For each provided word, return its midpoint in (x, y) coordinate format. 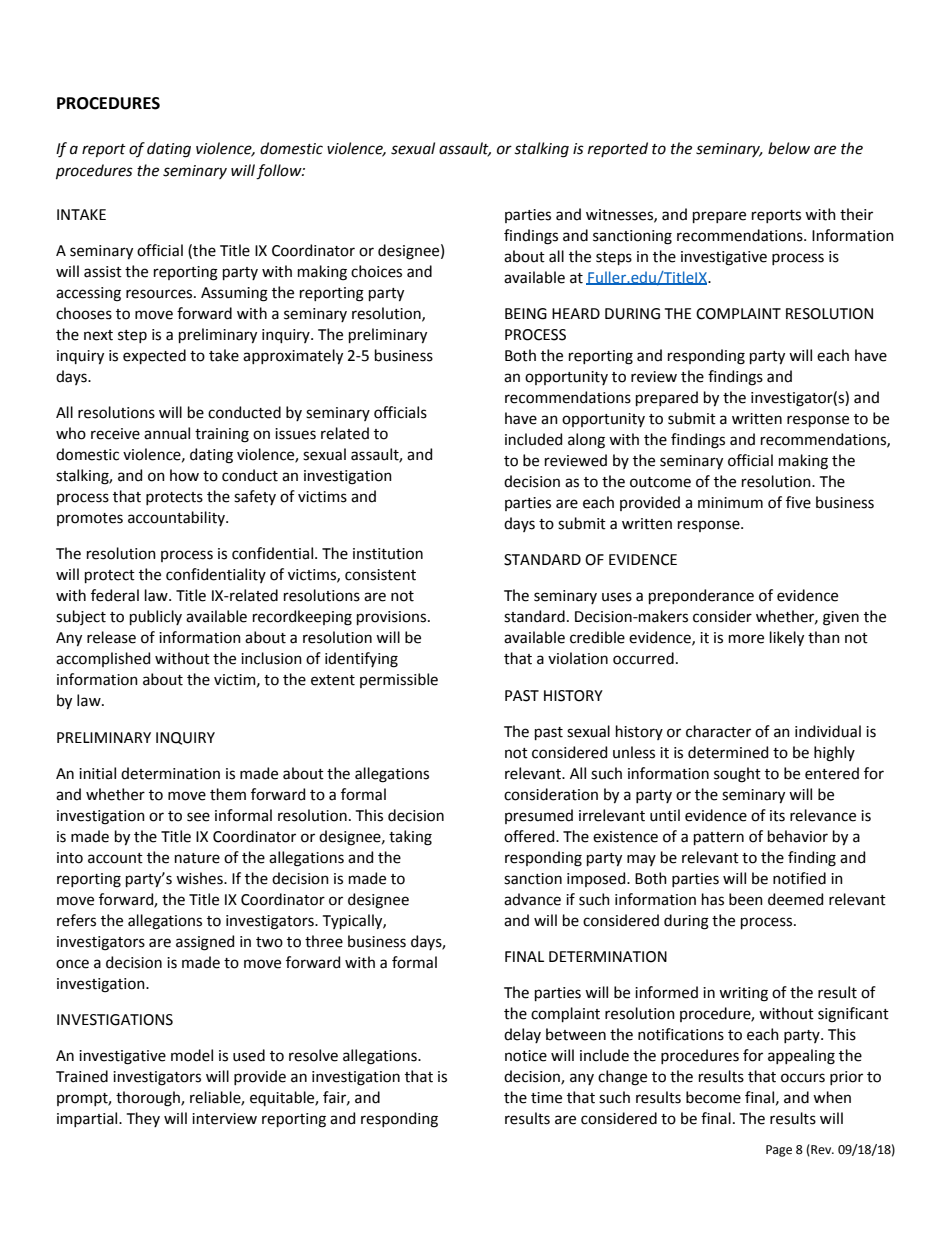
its (777, 816)
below (789, 148)
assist (103, 272)
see (198, 817)
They (143, 1119)
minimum (730, 503)
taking (410, 838)
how (184, 475)
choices (376, 271)
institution (388, 554)
